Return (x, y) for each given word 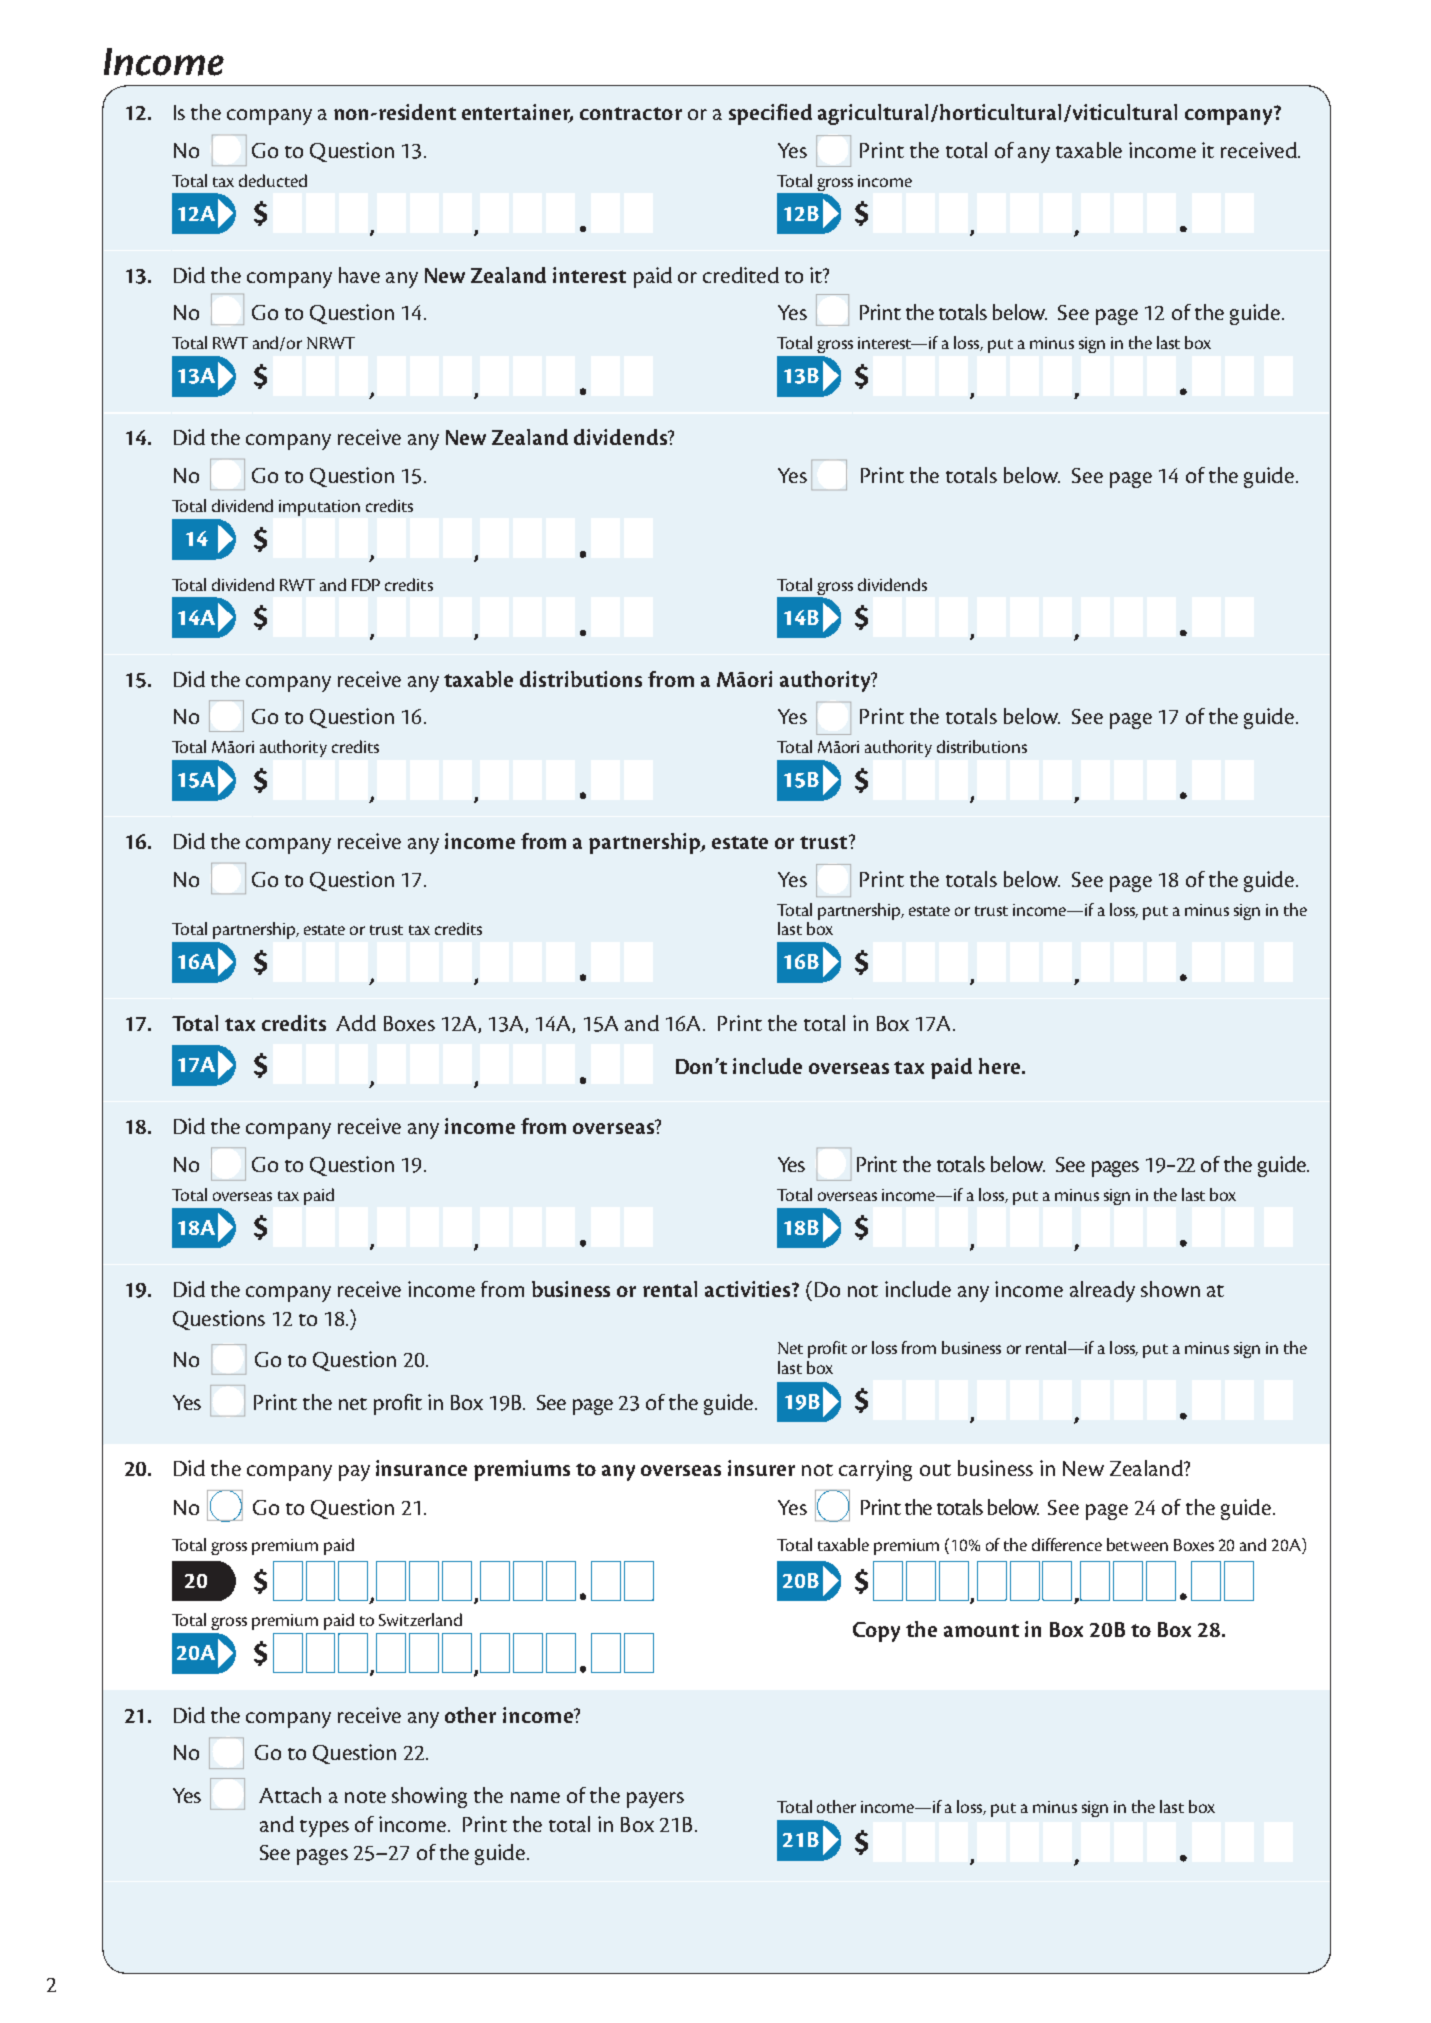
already (1102, 1291)
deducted (273, 180)
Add (356, 1023)
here (1001, 1066)
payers (655, 1800)
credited (741, 275)
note (365, 1797)
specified (770, 114)
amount (981, 1630)
